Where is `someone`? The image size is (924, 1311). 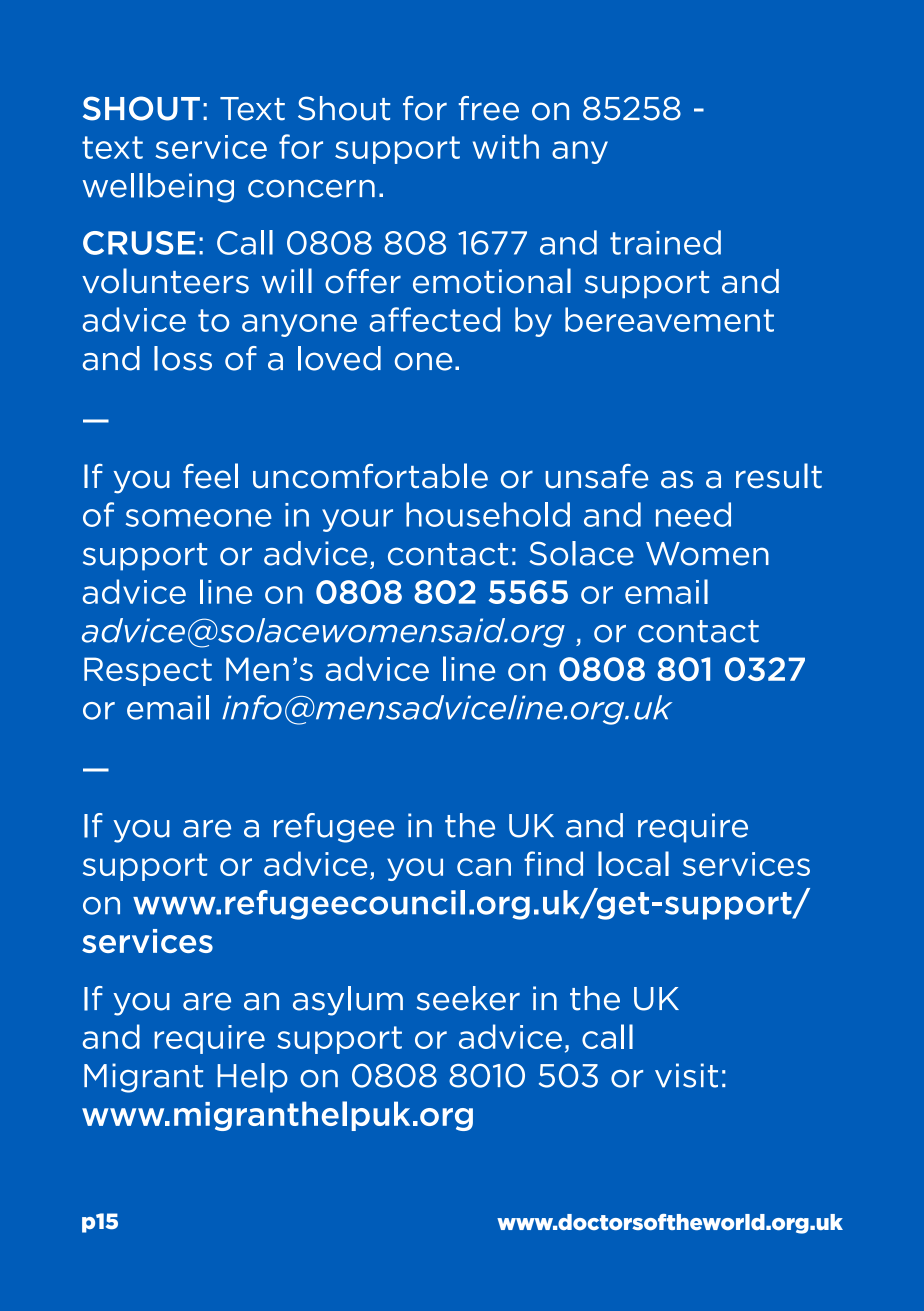 someone is located at coordinates (199, 518).
